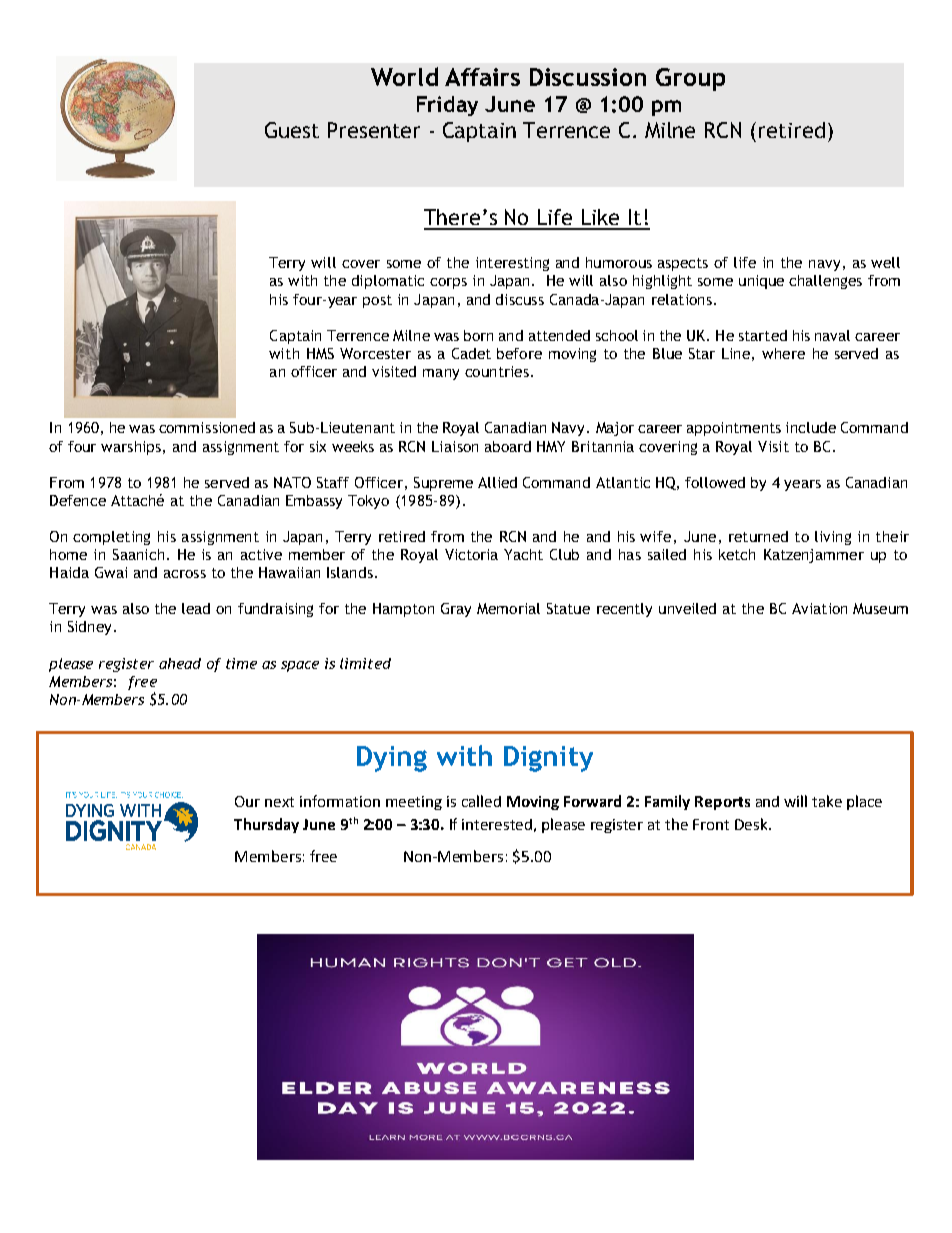 This screenshot has width=952, height=1233. What do you see at coordinates (783, 353) in the screenshot?
I see `where` at bounding box center [783, 353].
